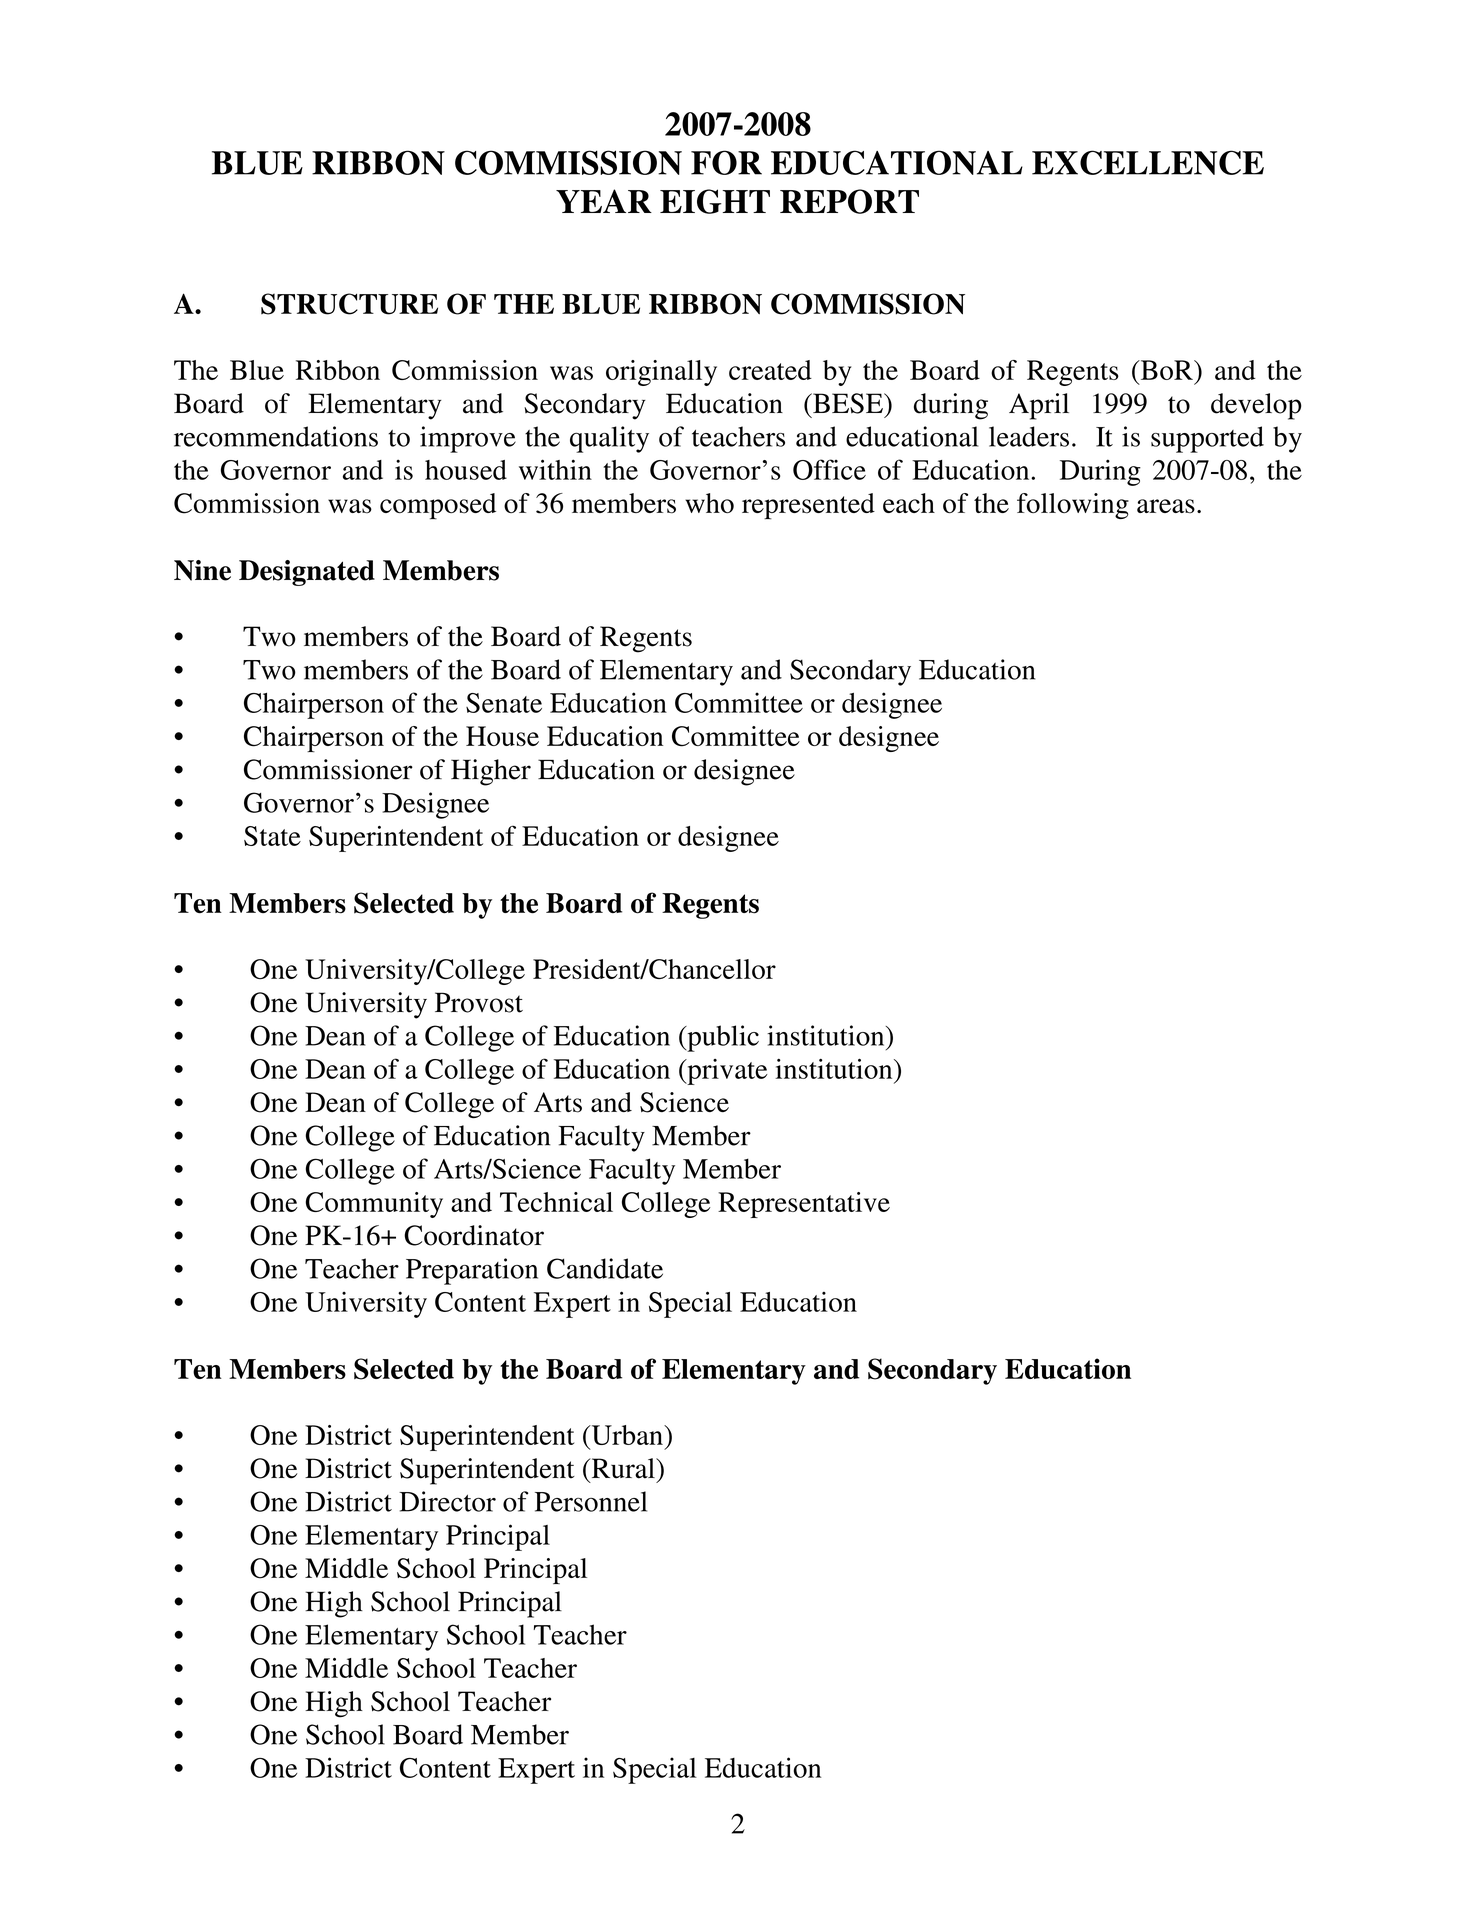 Image resolution: width=1476 pixels, height=1910 pixels. What do you see at coordinates (447, 1501) in the screenshot?
I see `Director` at bounding box center [447, 1501].
